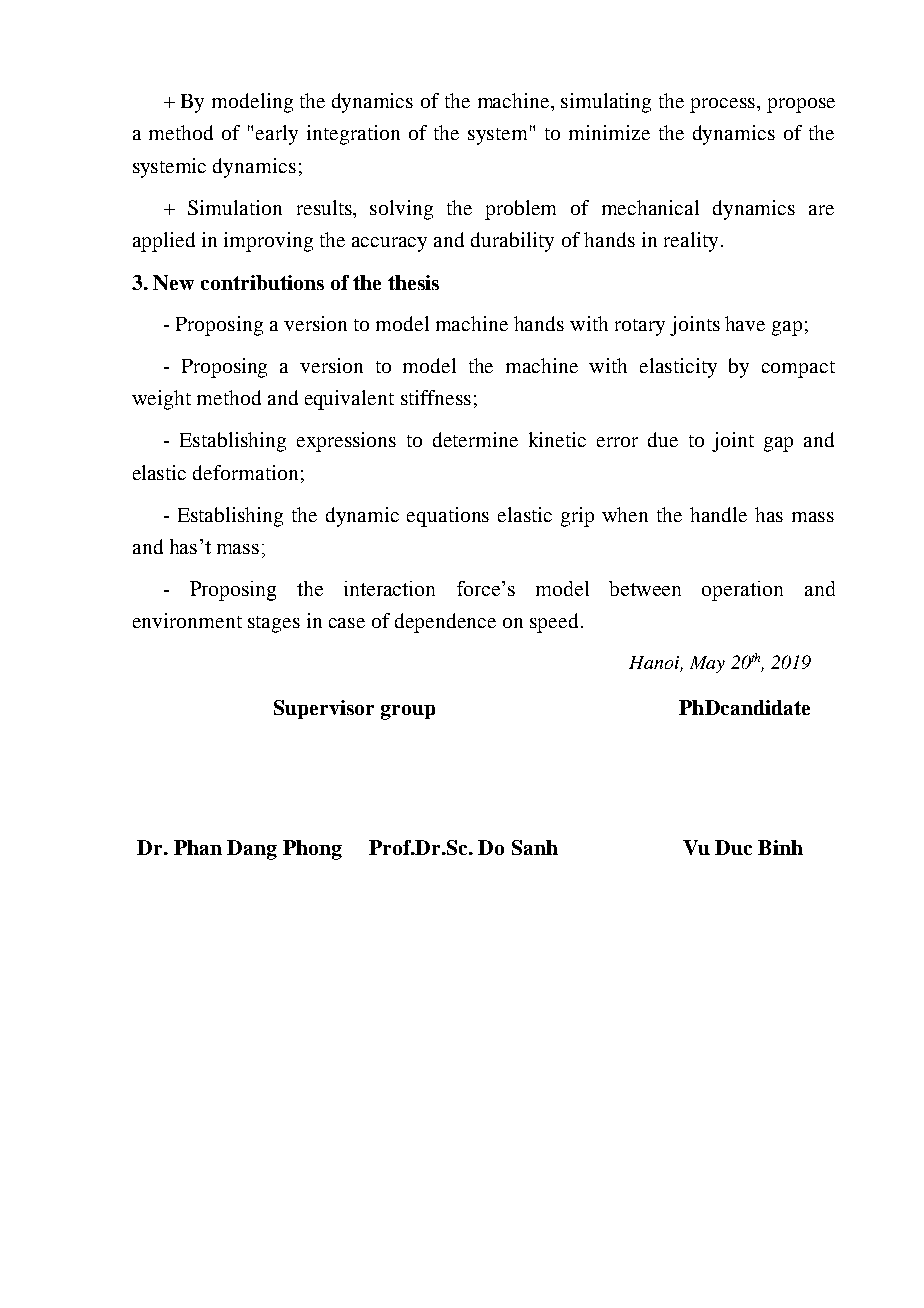  I want to click on Dang, so click(252, 850).
